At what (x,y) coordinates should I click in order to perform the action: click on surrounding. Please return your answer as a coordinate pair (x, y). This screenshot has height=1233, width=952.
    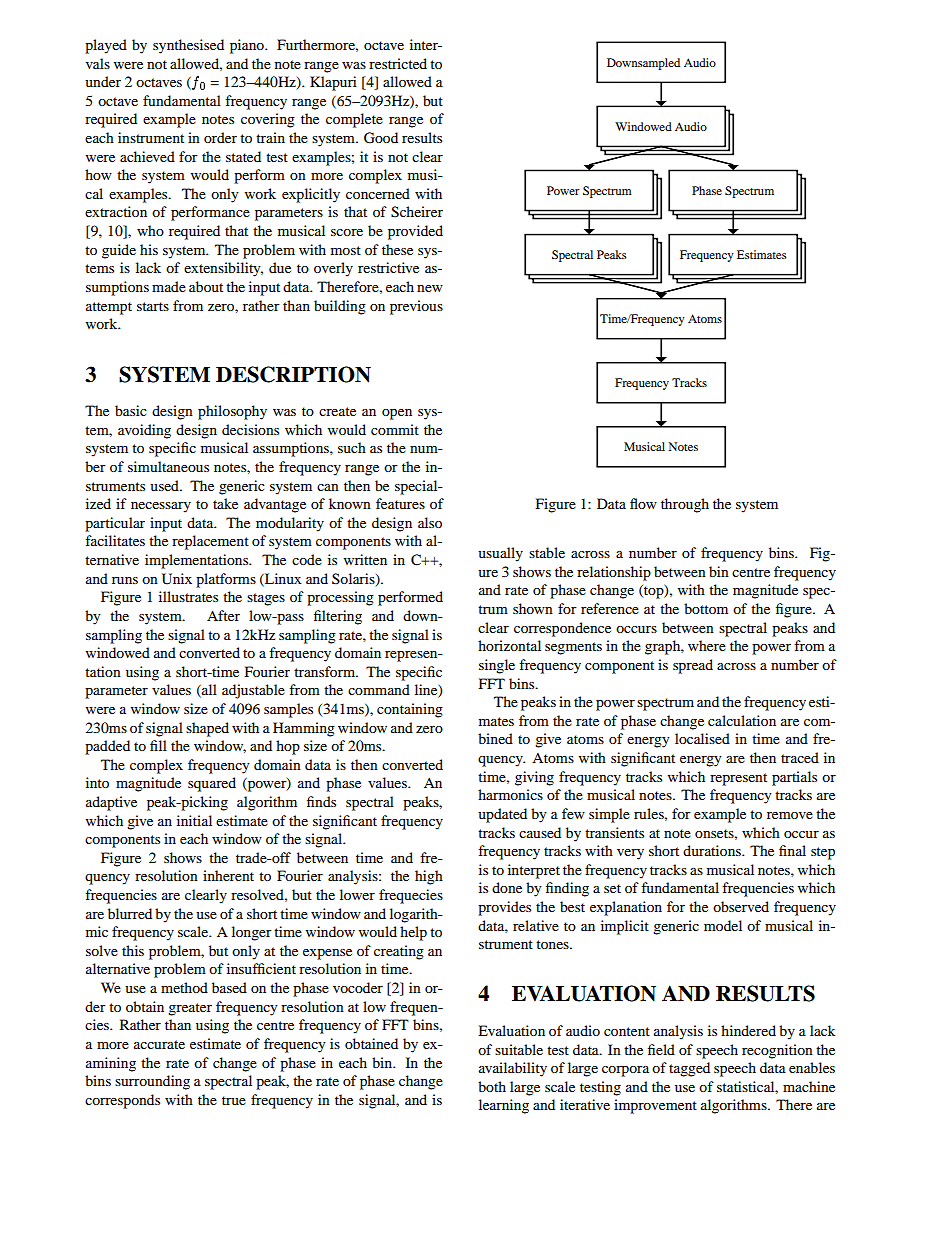
    Looking at the image, I should click on (152, 1082).
